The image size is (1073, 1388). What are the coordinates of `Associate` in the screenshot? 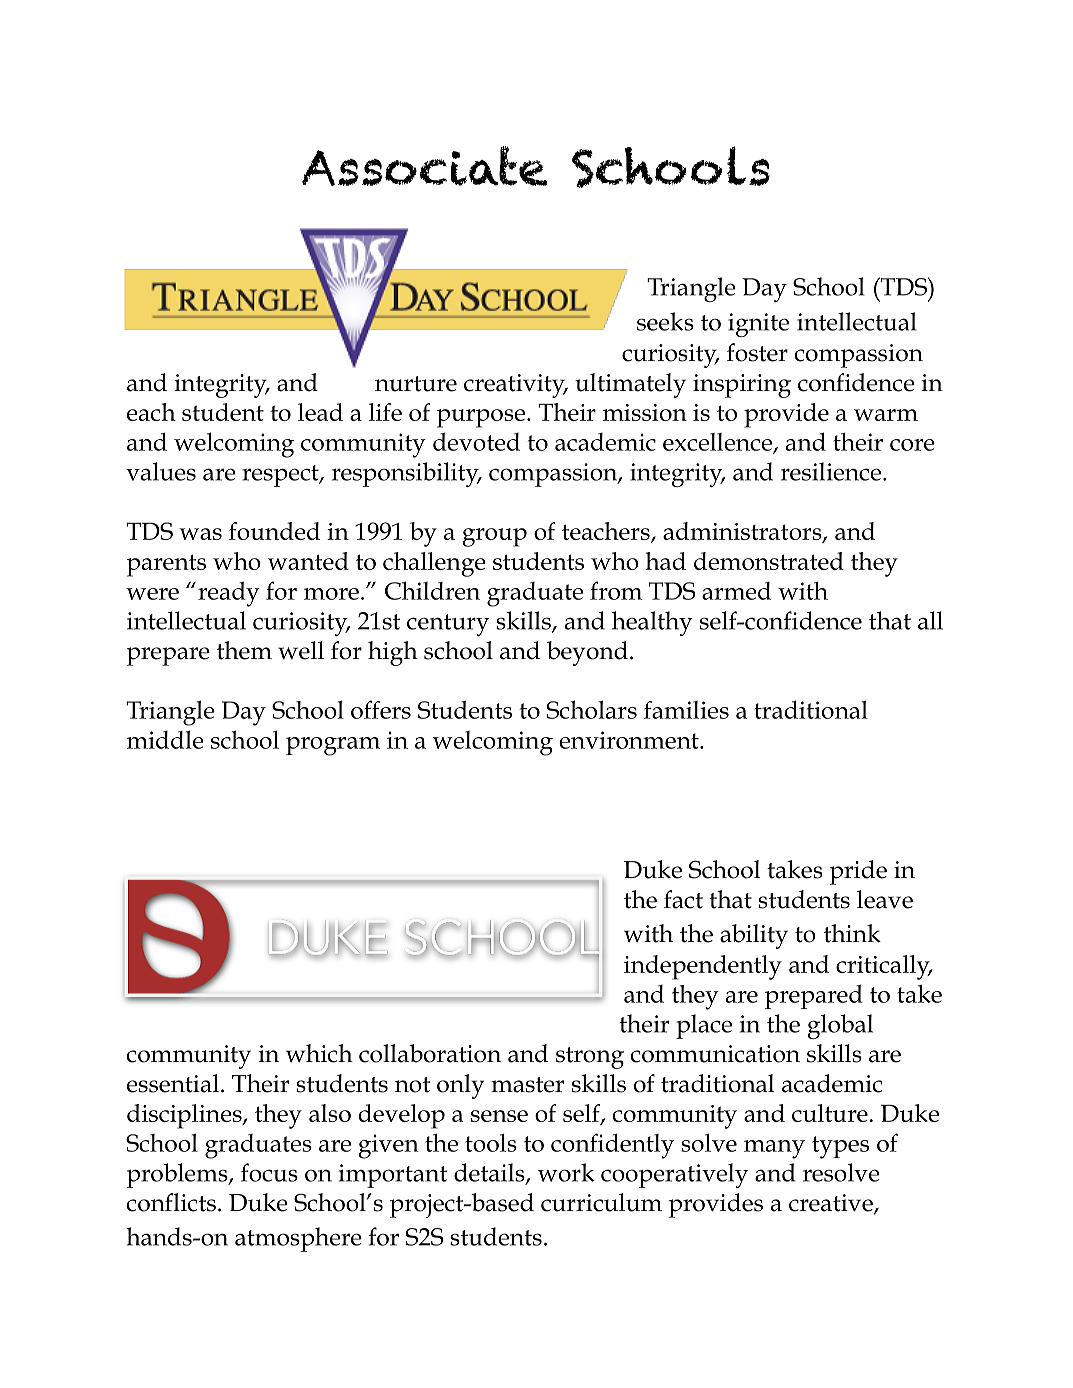 It's located at (424, 166).
